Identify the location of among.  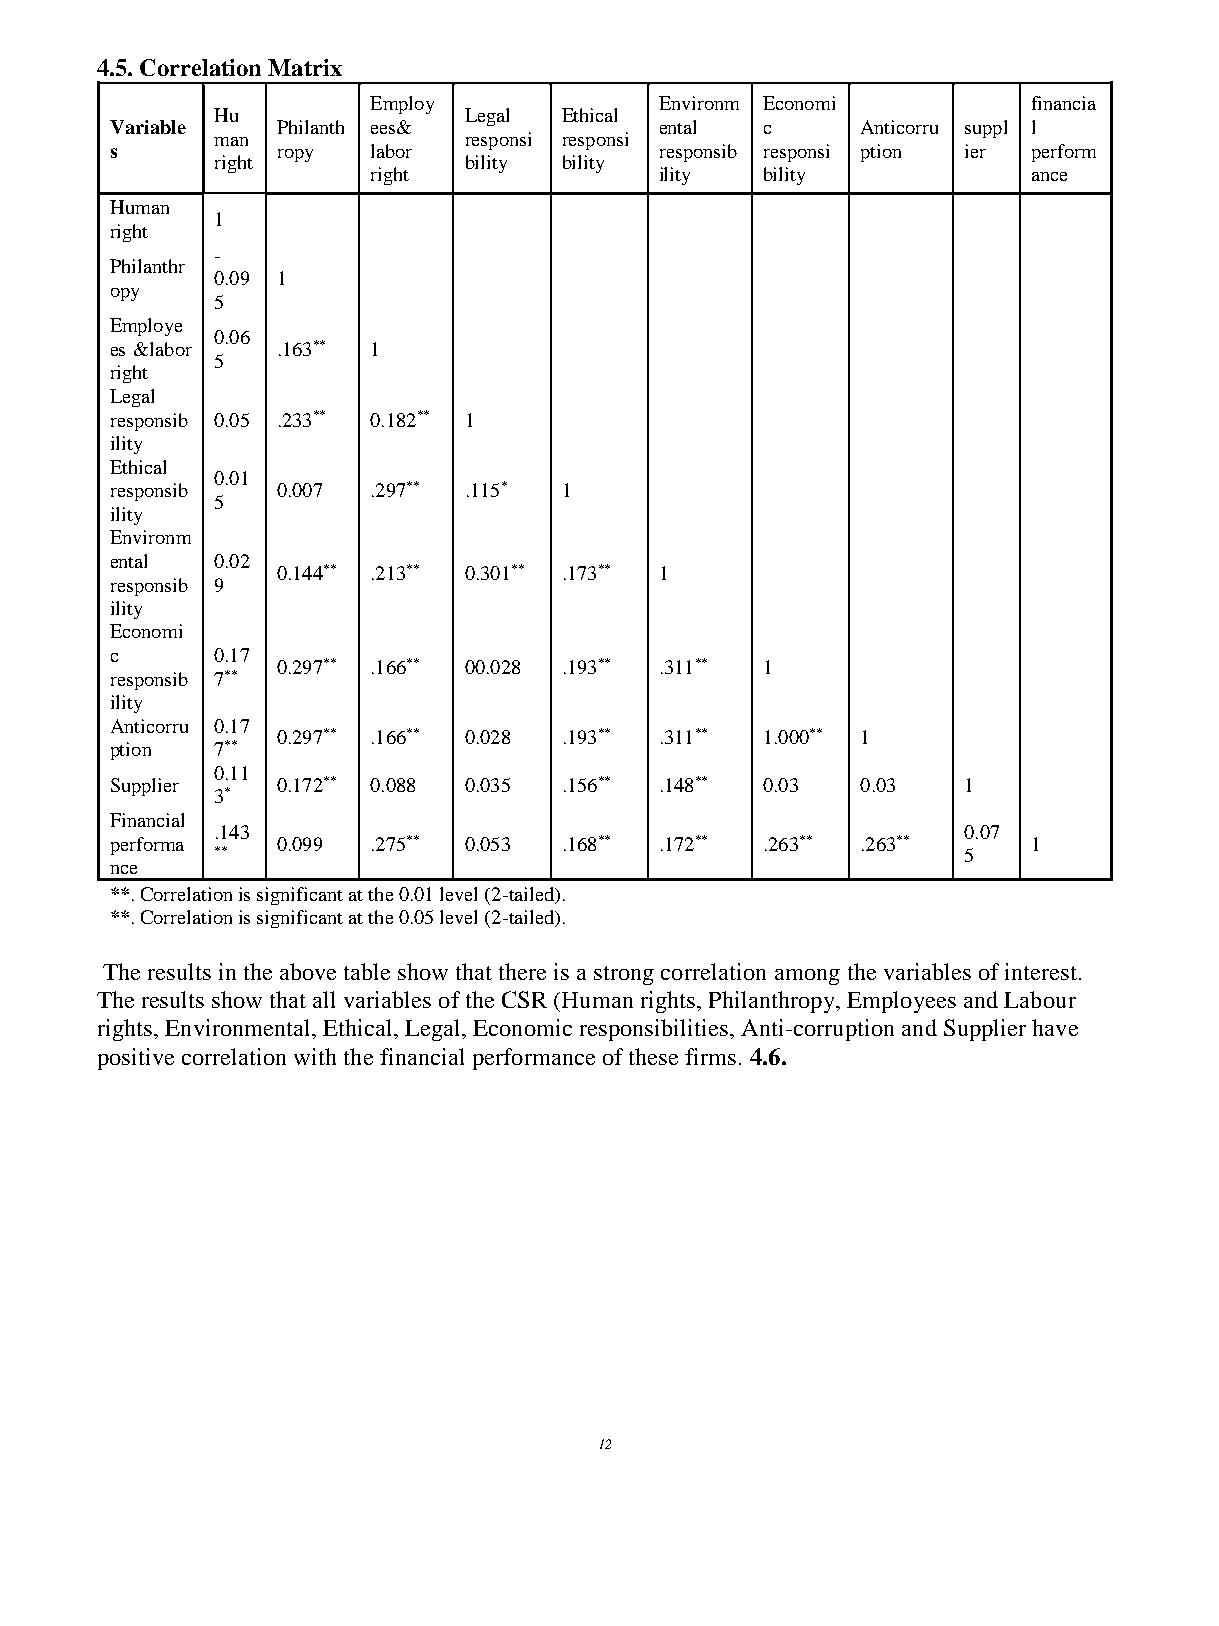
(807, 977).
